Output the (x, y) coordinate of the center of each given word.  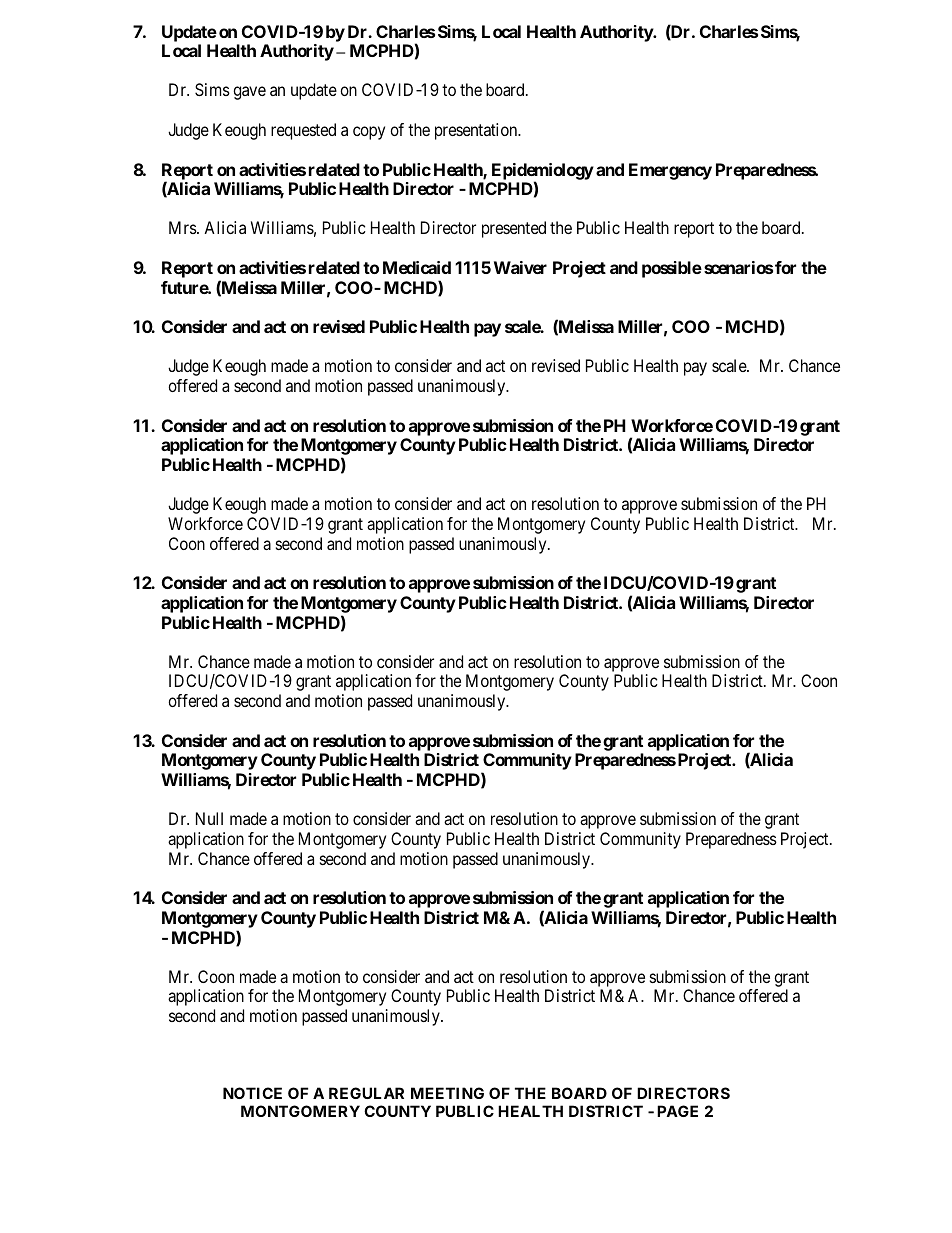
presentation (477, 131)
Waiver (520, 267)
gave (249, 93)
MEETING (447, 1093)
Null (209, 818)
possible (672, 269)
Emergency (670, 171)
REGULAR (366, 1093)
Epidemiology (543, 172)
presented (514, 229)
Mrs (183, 227)
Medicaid (417, 267)
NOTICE (252, 1093)
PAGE (677, 1111)
